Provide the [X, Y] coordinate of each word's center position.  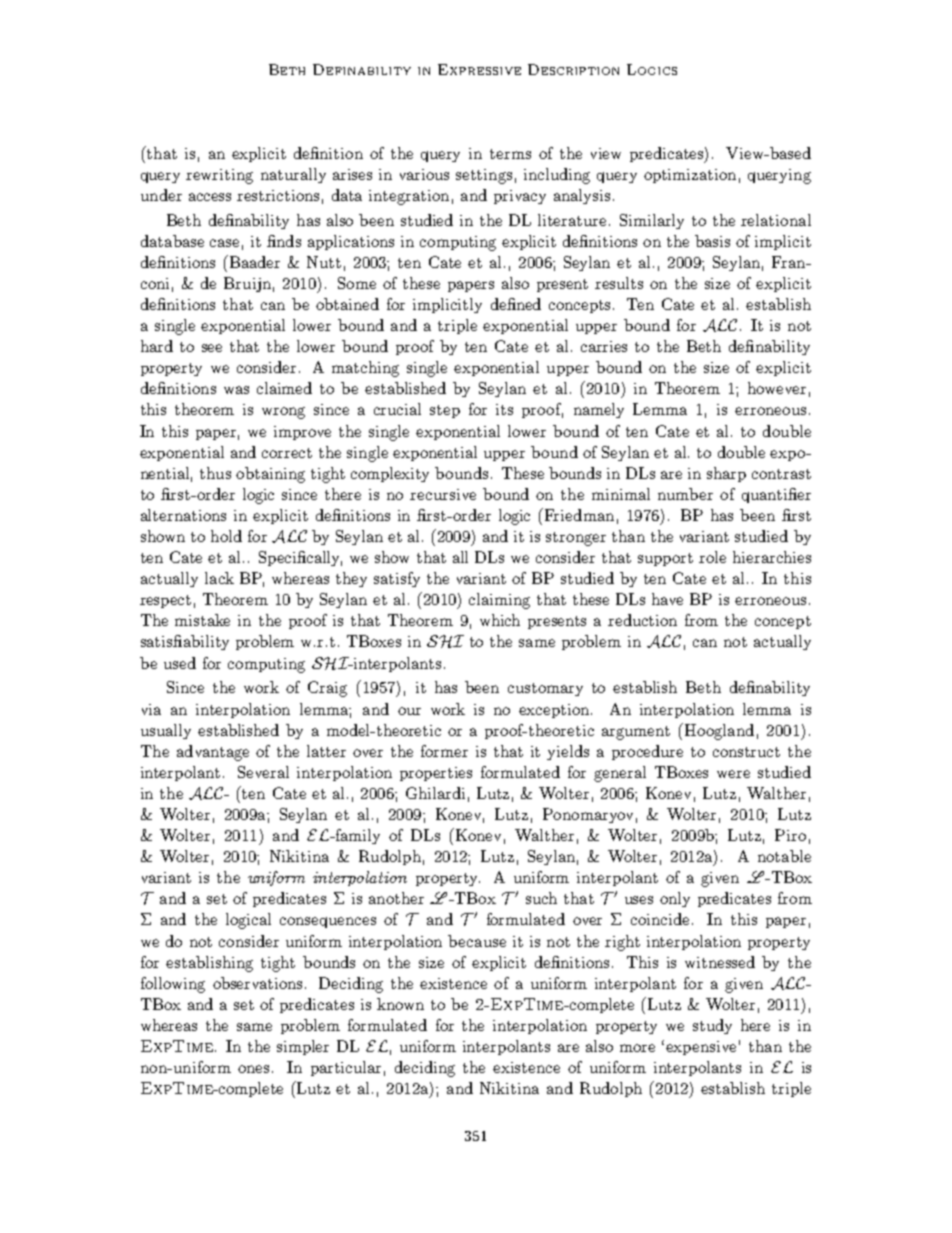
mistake [202, 620]
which [500, 620]
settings [484, 176]
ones [253, 1069]
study [712, 1026]
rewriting [219, 176]
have [667, 599]
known [400, 1004]
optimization [690, 176]
